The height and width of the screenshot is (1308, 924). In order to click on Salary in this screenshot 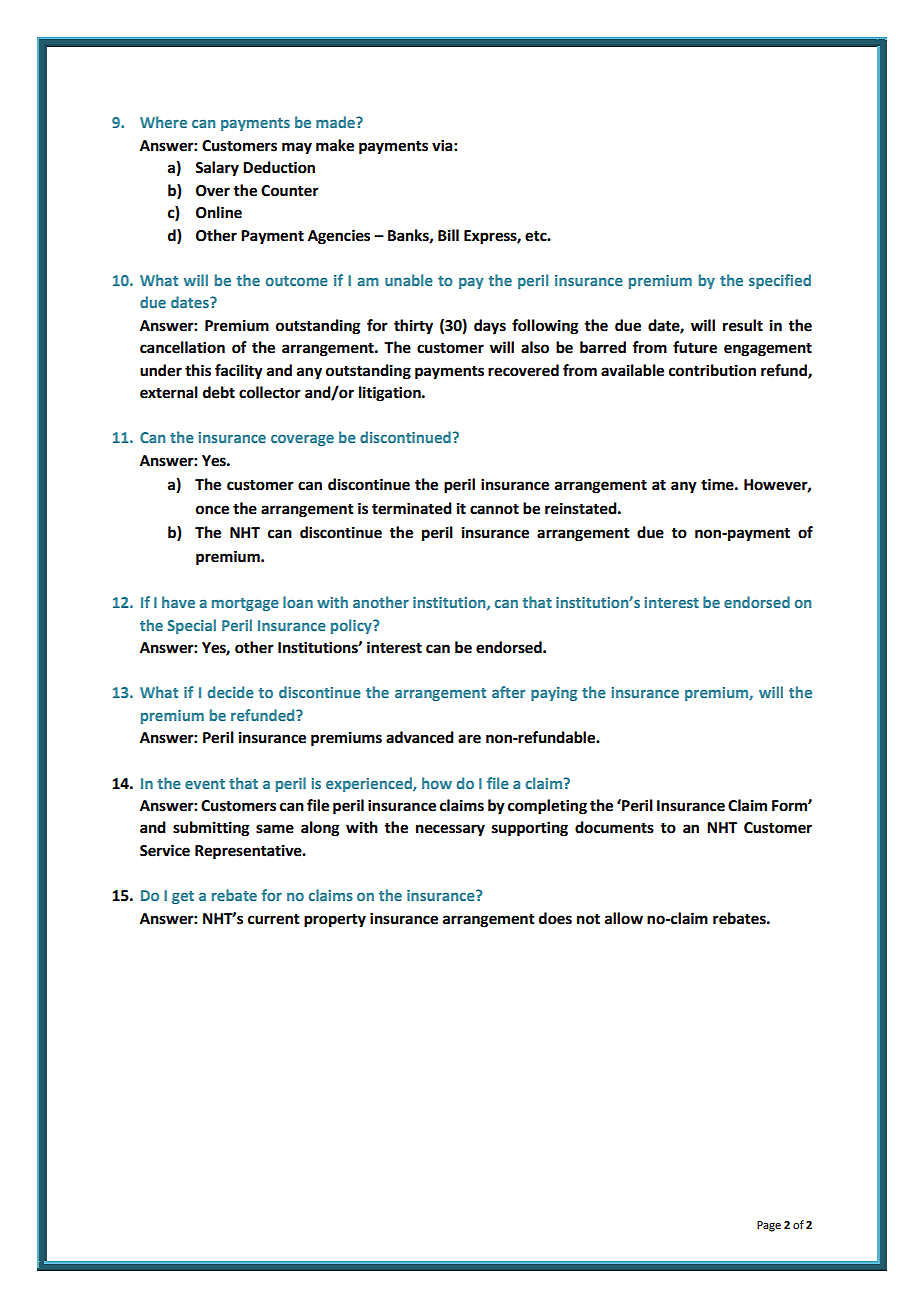, I will do `click(217, 169)`.
